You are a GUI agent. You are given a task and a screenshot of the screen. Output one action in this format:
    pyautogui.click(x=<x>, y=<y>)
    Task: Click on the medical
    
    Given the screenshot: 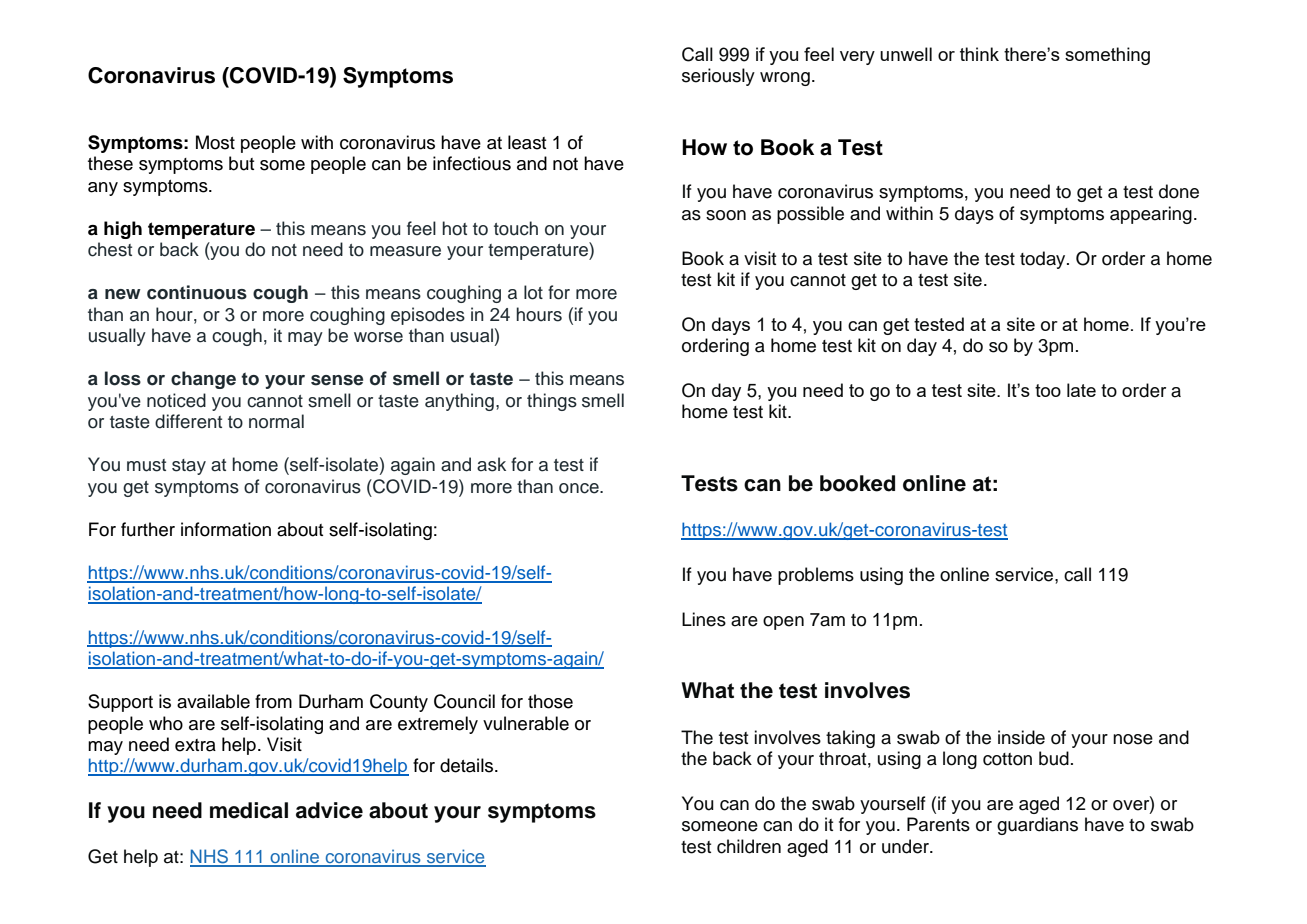 What is the action you would take?
    pyautogui.click(x=249, y=810)
